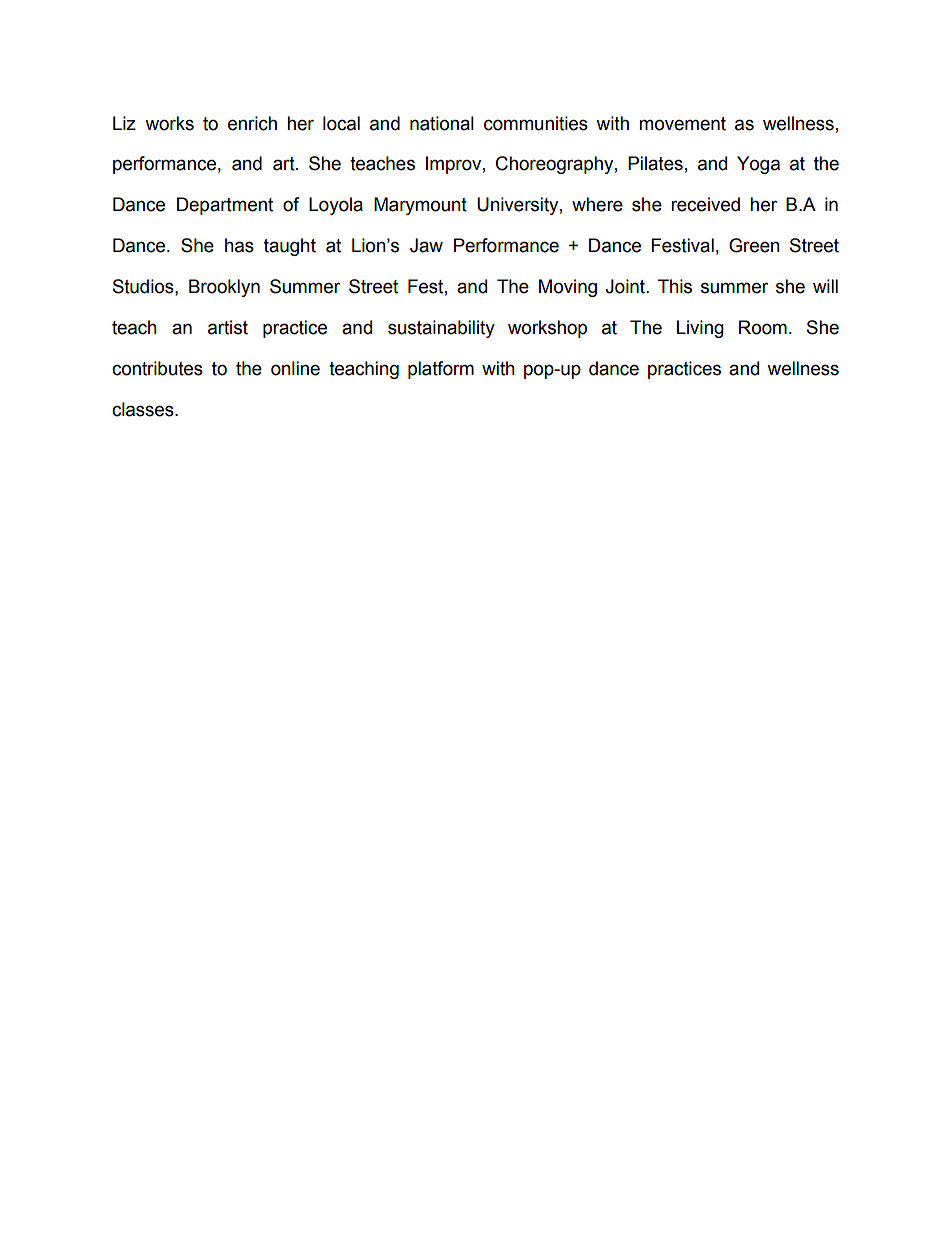 The width and height of the screenshot is (952, 1233). What do you see at coordinates (754, 245) in the screenshot?
I see `Green` at bounding box center [754, 245].
